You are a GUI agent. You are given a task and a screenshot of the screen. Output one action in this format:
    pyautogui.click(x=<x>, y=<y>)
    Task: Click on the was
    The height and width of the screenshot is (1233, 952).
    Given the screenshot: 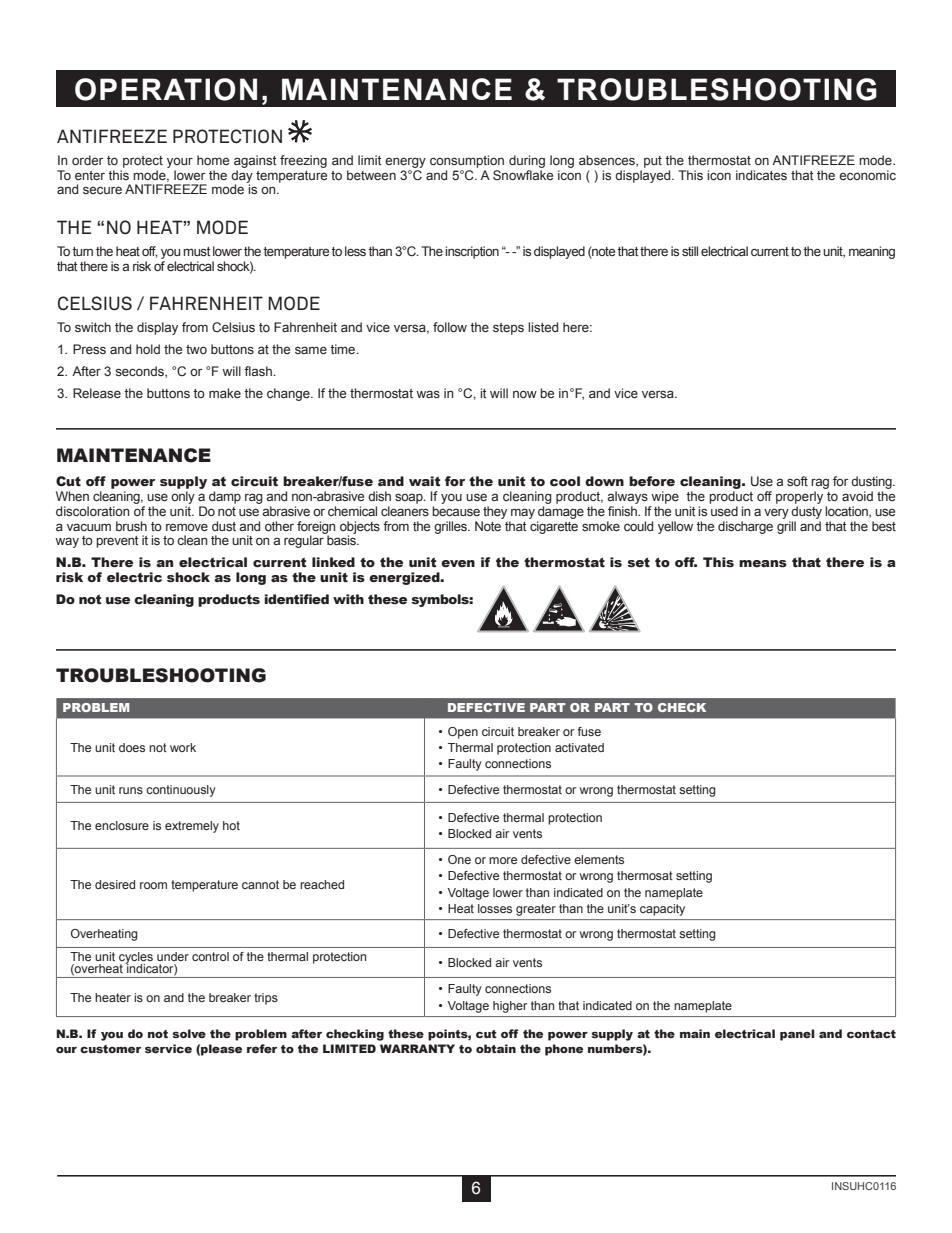 What is the action you would take?
    pyautogui.click(x=428, y=394)
